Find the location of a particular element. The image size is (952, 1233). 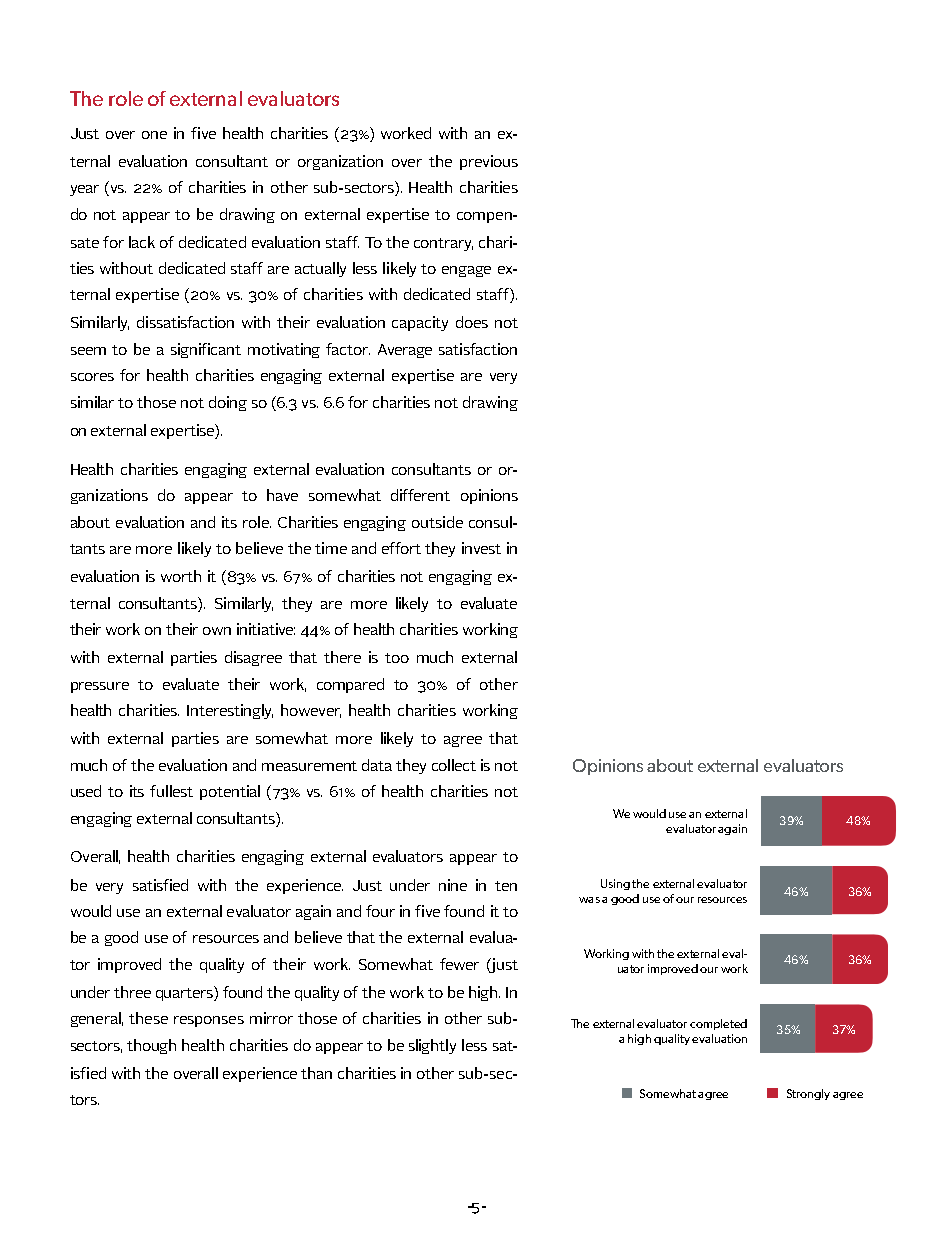

previous is located at coordinates (489, 162).
